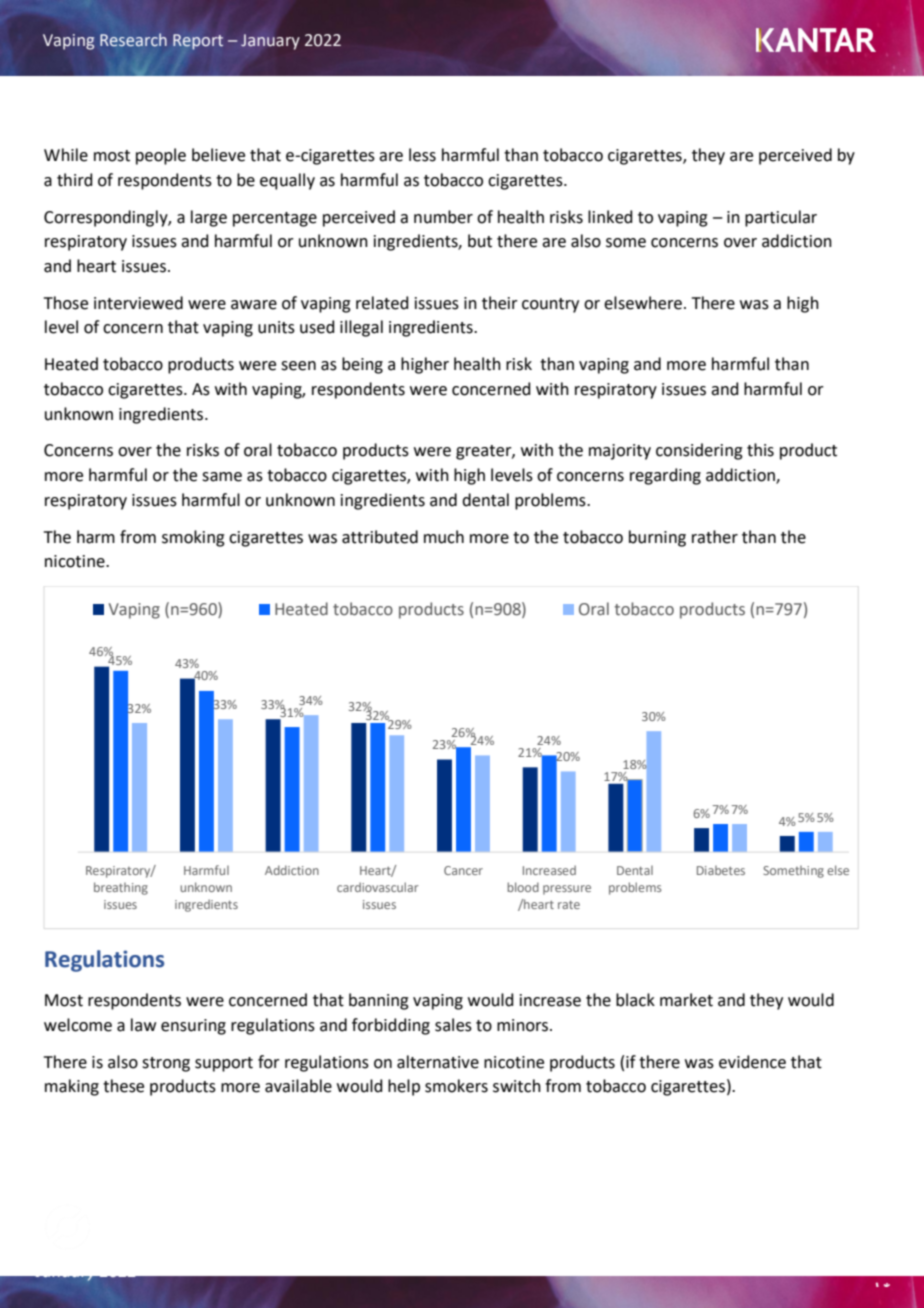 The width and height of the page is (924, 1308). What do you see at coordinates (438, 1062) in the page?
I see `alternative` at bounding box center [438, 1062].
